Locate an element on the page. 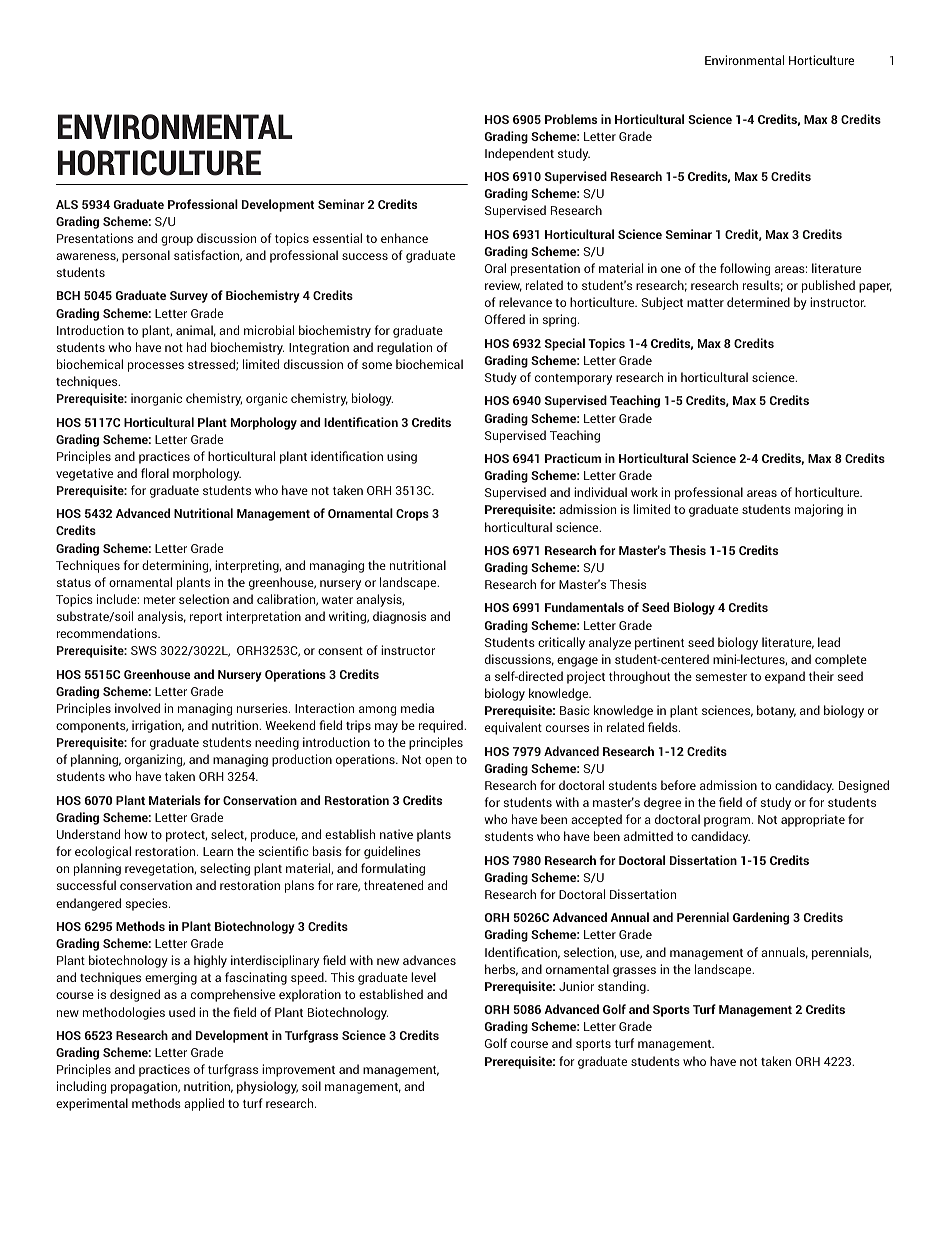  meter is located at coordinates (160, 600).
